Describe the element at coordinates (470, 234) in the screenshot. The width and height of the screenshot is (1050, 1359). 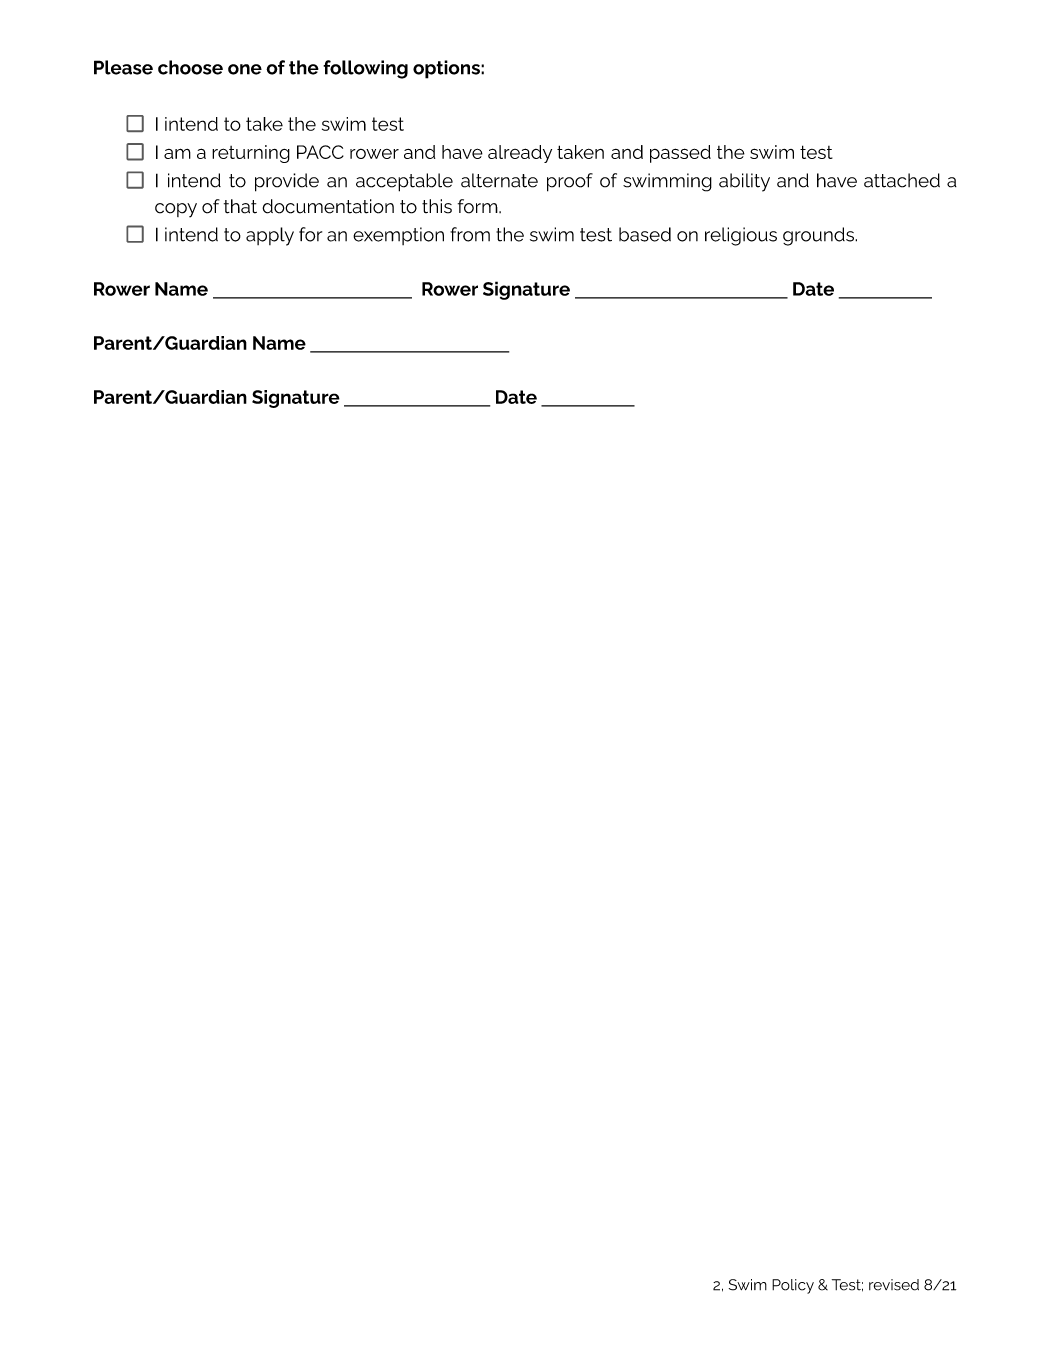
I see `from` at that location.
